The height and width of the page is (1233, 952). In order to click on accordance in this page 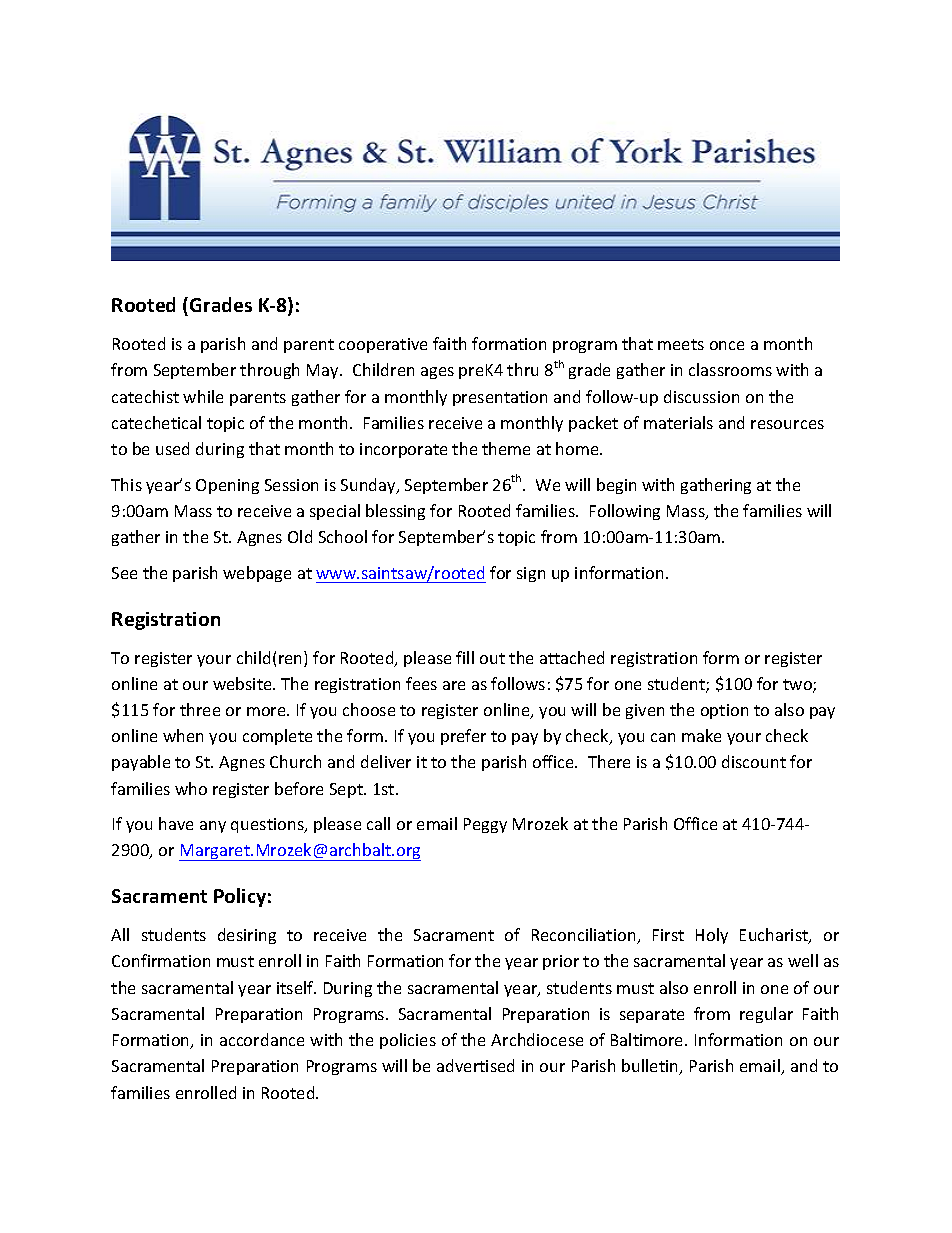, I will do `click(262, 1039)`.
